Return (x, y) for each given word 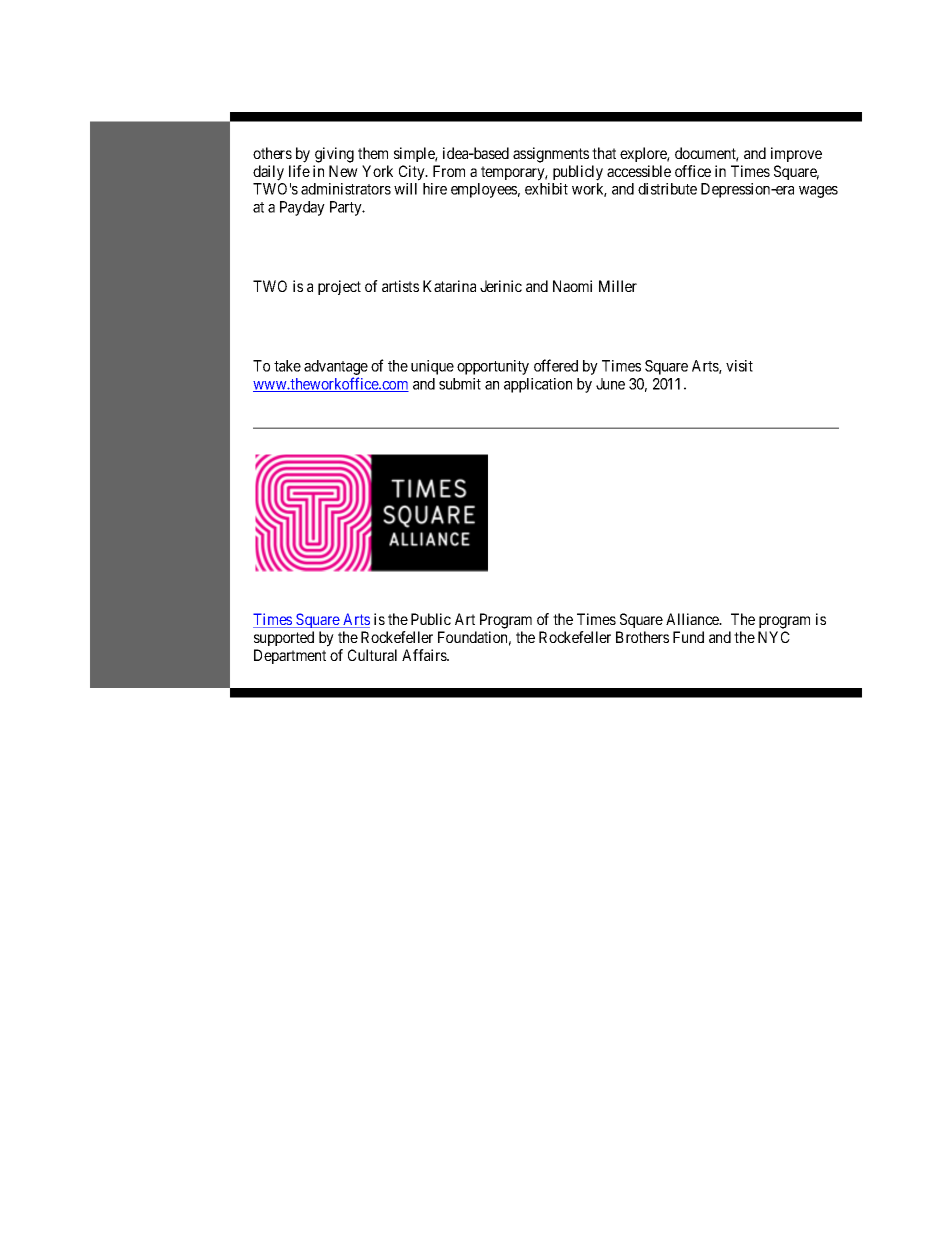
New (343, 171)
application (538, 385)
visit (739, 366)
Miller (618, 286)
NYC (774, 637)
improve (796, 154)
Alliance (693, 619)
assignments (551, 155)
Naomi (572, 286)
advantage (336, 367)
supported (284, 638)
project (339, 287)
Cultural (372, 655)
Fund (688, 637)
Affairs (425, 655)
